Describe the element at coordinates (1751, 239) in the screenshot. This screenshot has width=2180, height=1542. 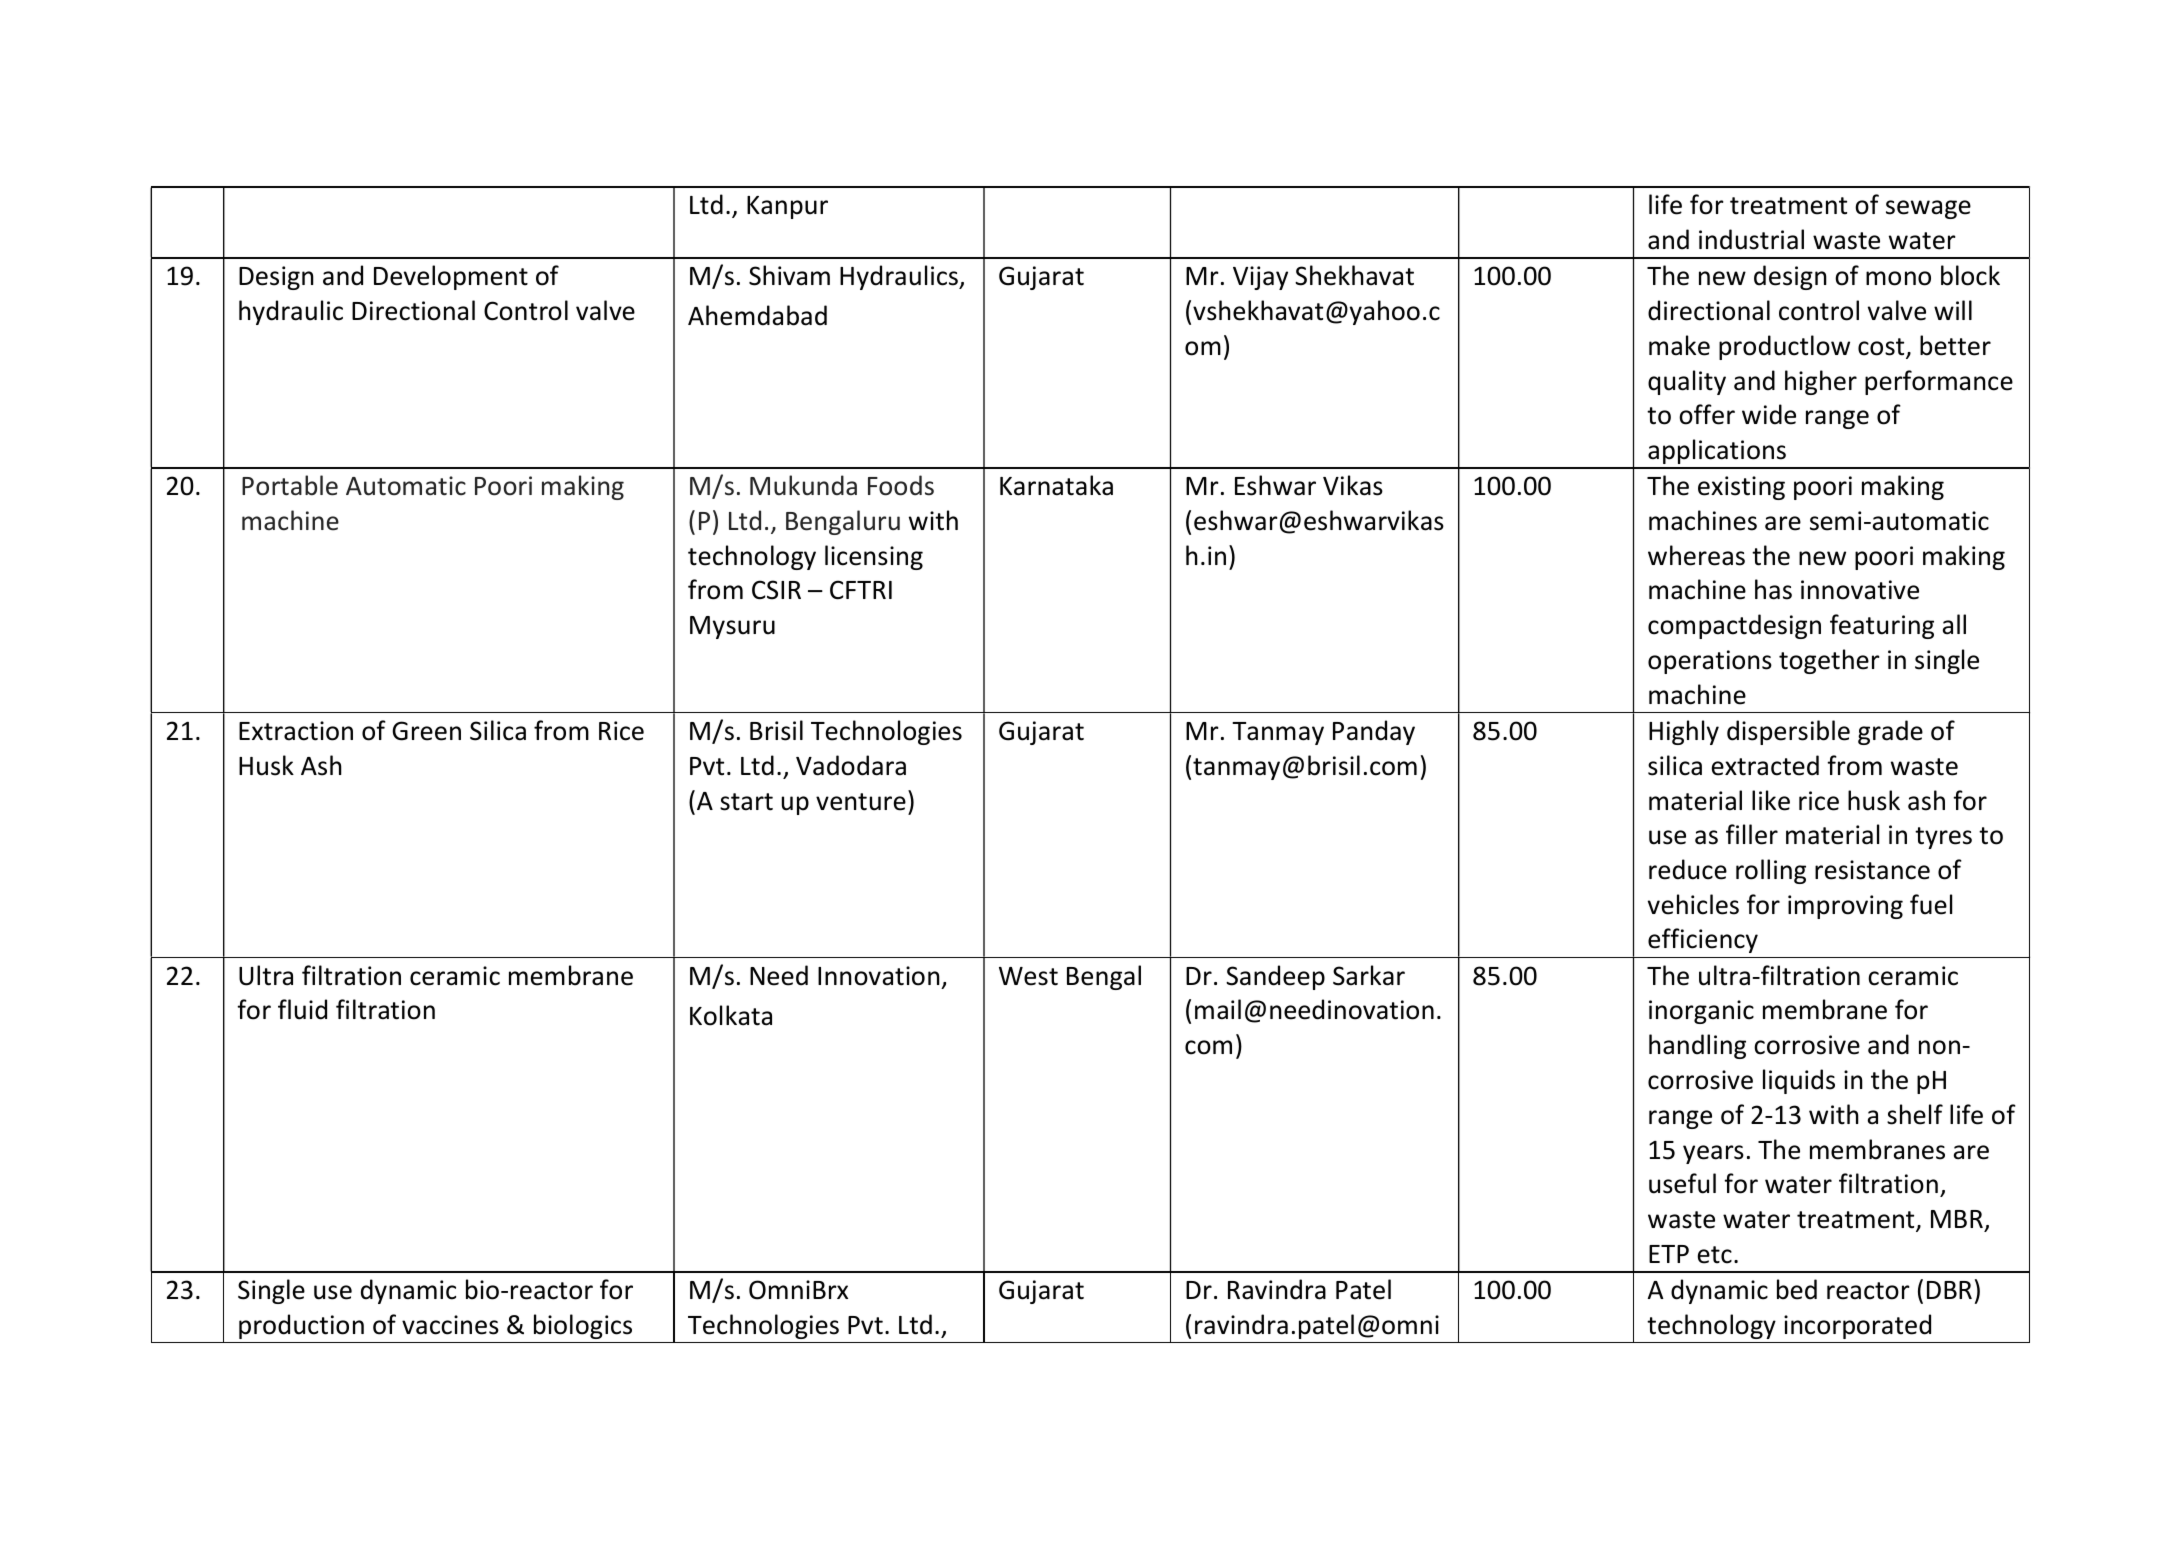
I see `industrial` at that location.
